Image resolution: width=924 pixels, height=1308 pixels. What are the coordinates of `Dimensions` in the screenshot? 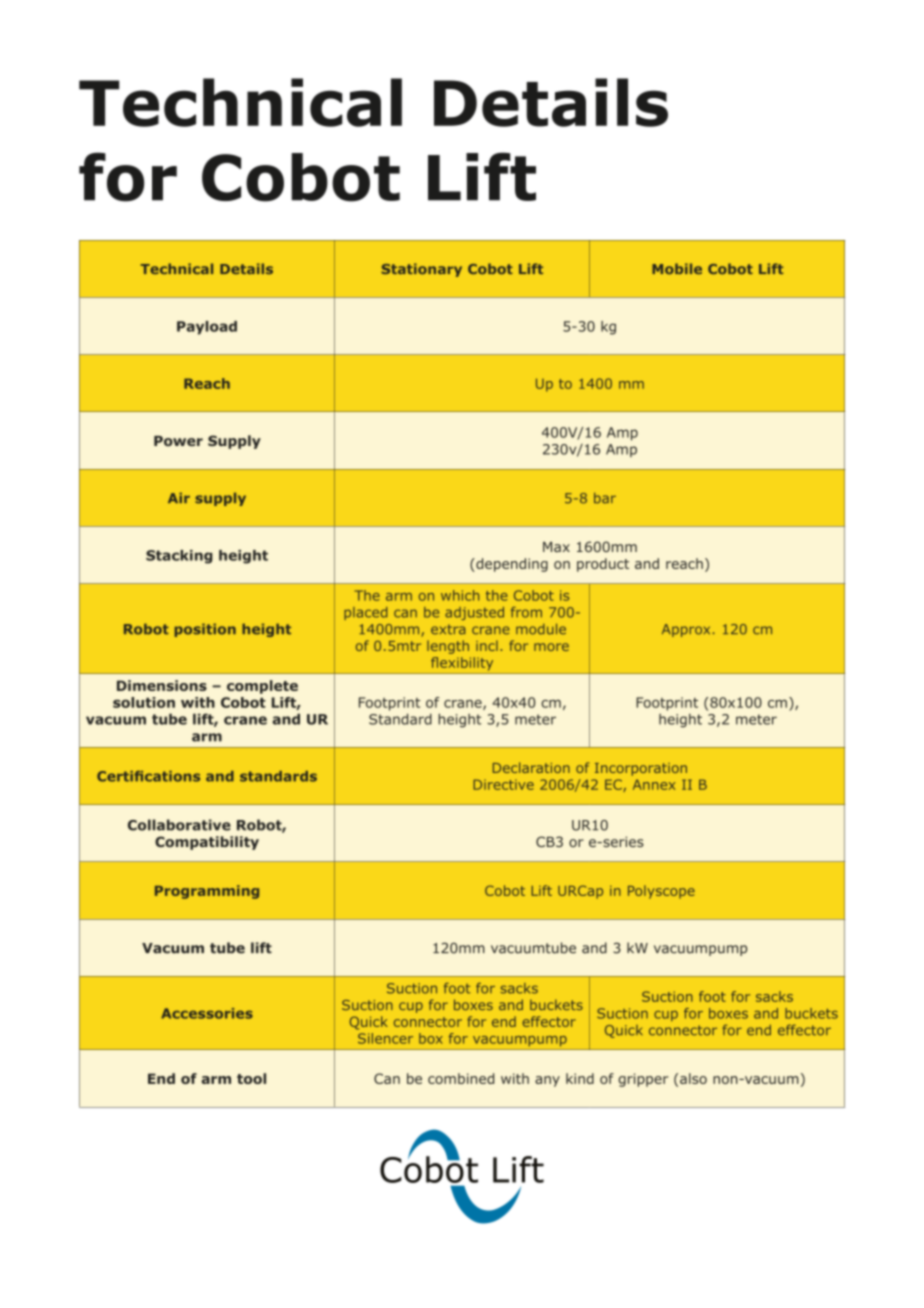 It's located at (162, 685).
